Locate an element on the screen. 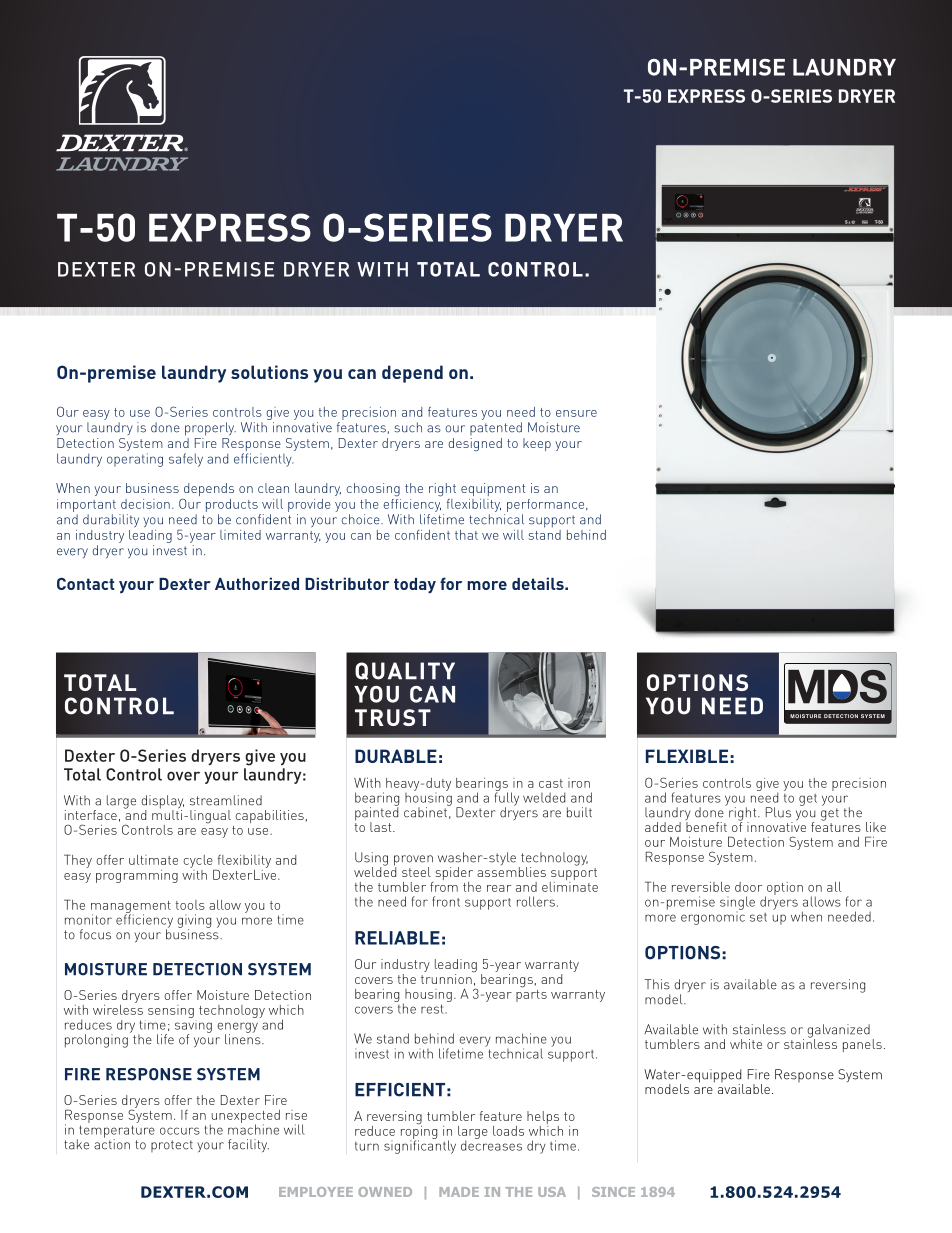 The width and height of the screenshot is (952, 1233). Plus is located at coordinates (778, 812).
